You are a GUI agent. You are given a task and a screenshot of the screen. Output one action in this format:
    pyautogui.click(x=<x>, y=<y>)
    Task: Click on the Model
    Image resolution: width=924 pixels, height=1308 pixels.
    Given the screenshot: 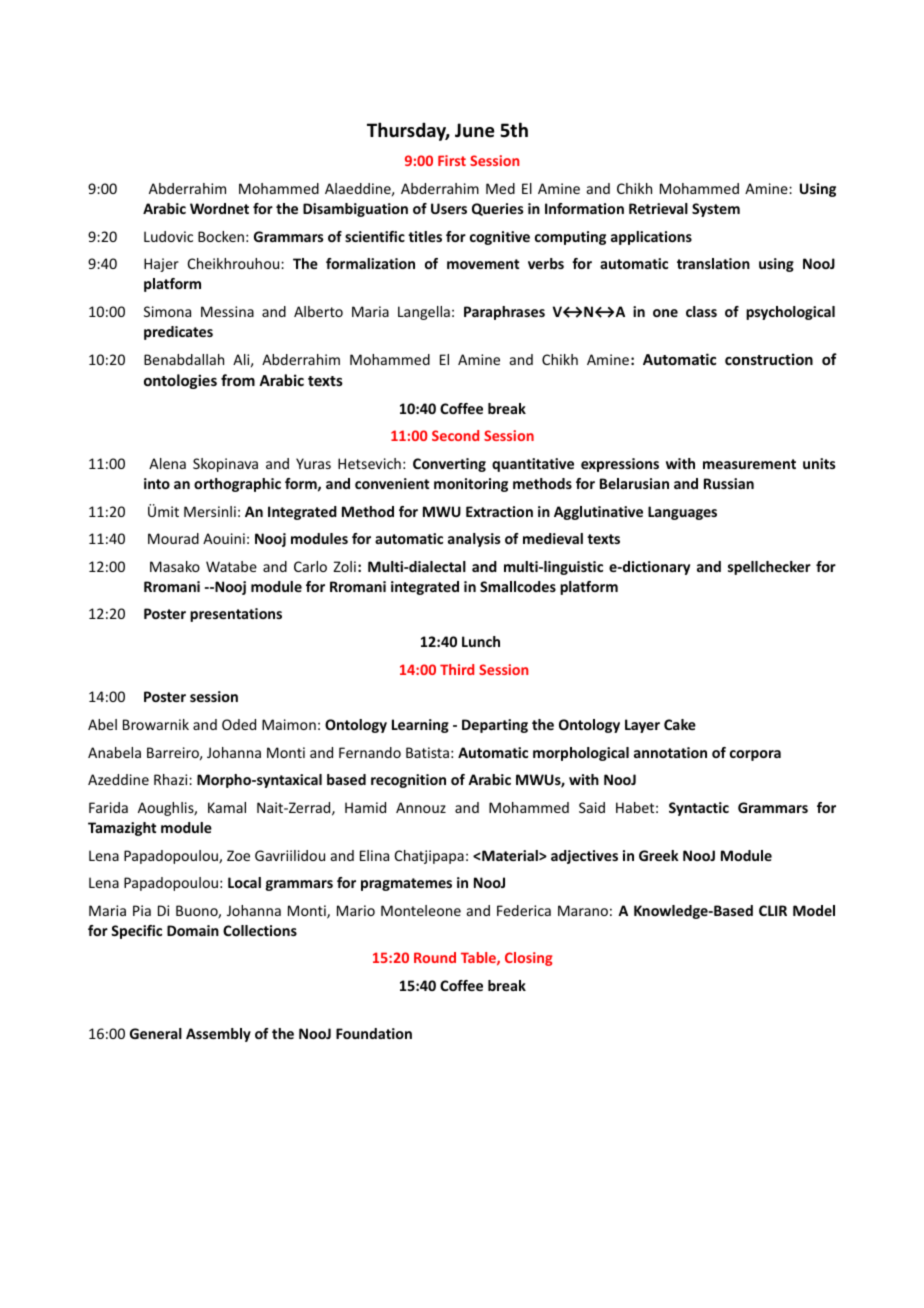 What is the action you would take?
    pyautogui.click(x=814, y=910)
